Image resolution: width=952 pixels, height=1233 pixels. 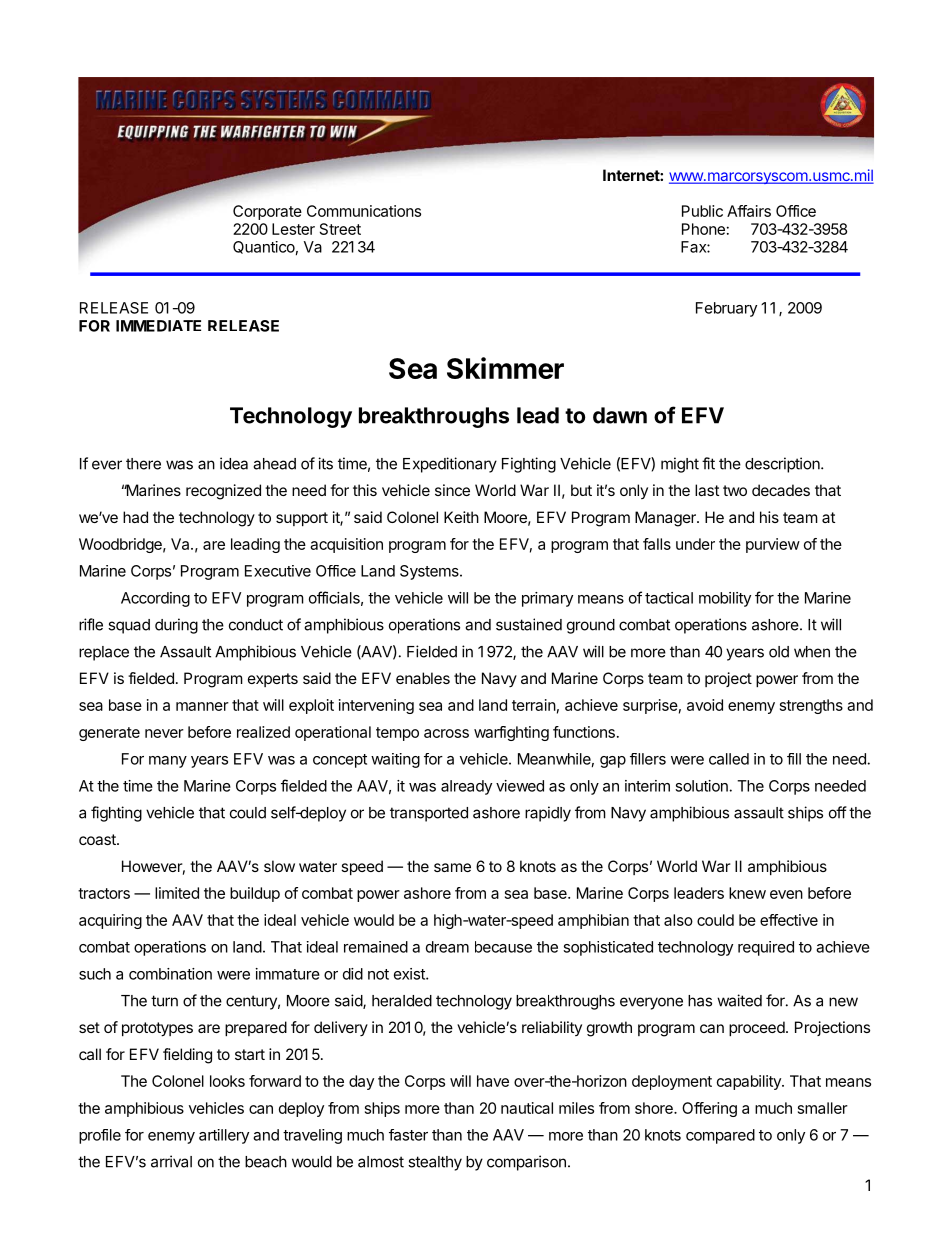 What do you see at coordinates (267, 212) in the image?
I see `Corporate` at bounding box center [267, 212].
